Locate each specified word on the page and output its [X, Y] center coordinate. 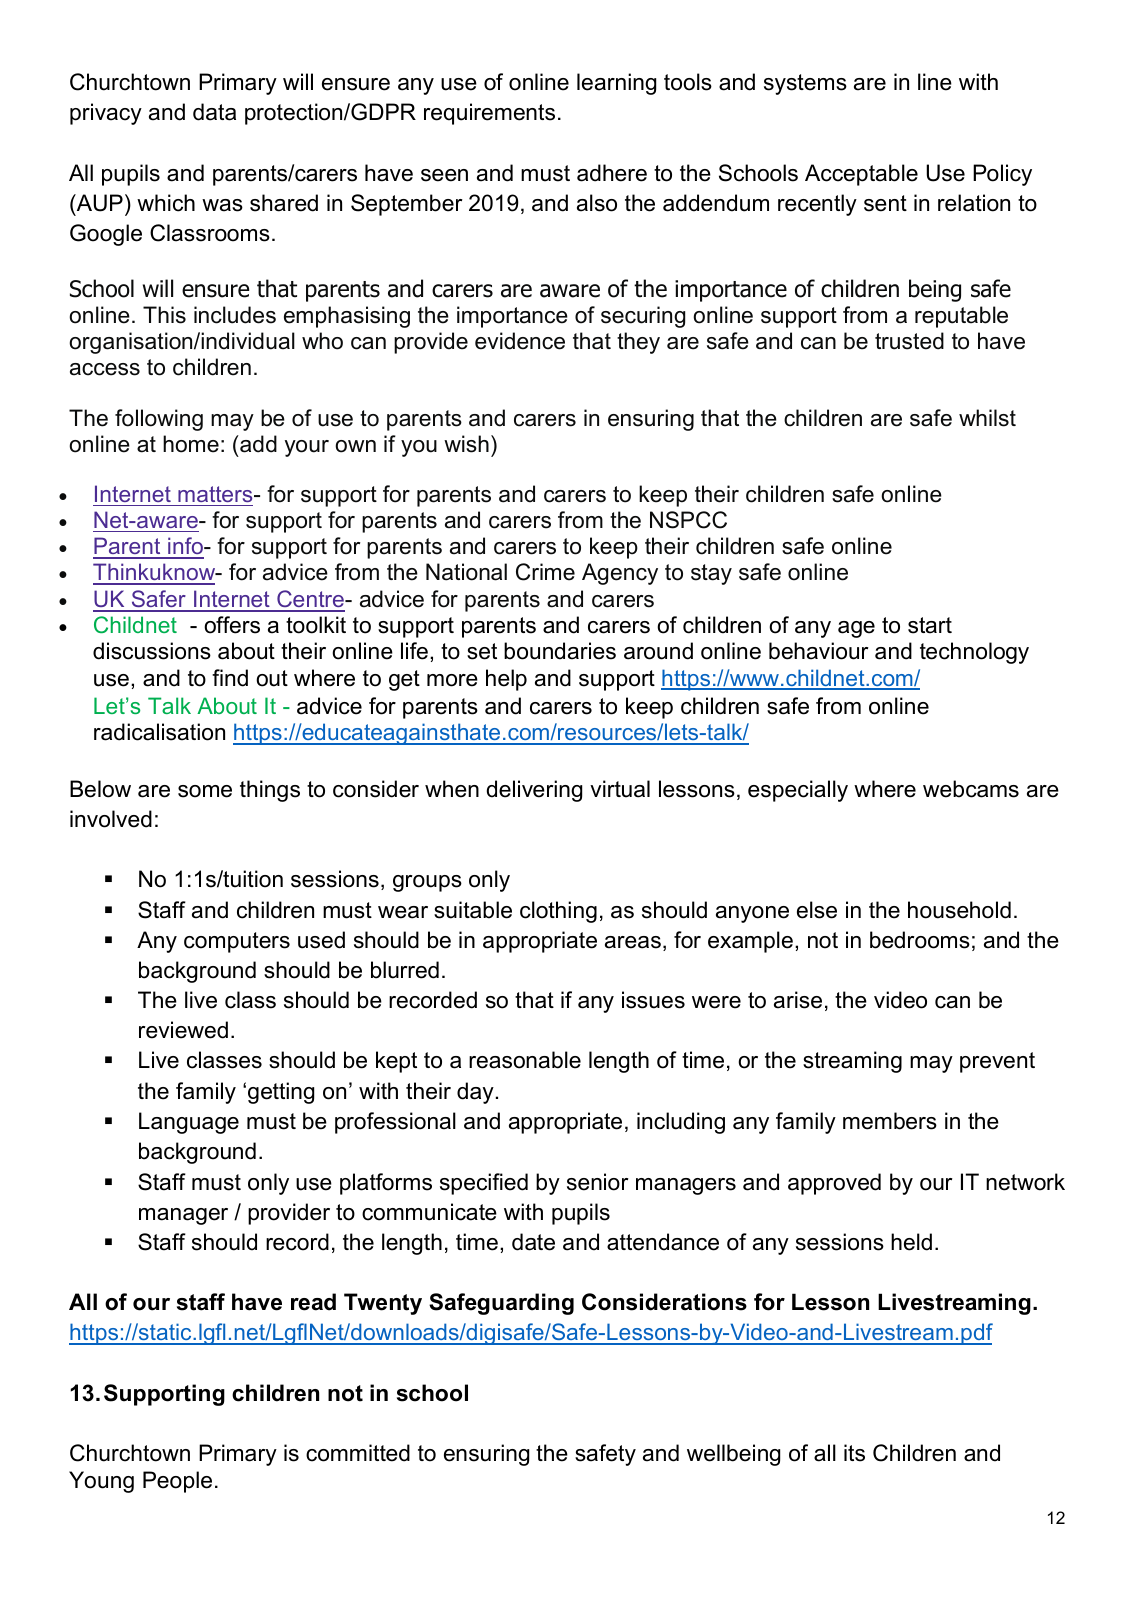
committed [358, 1453]
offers [232, 625]
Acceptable [861, 175]
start [930, 625]
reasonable [525, 1060]
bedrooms [920, 940]
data [214, 112]
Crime [545, 572]
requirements [489, 114]
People [177, 1482]
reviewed [183, 1030]
